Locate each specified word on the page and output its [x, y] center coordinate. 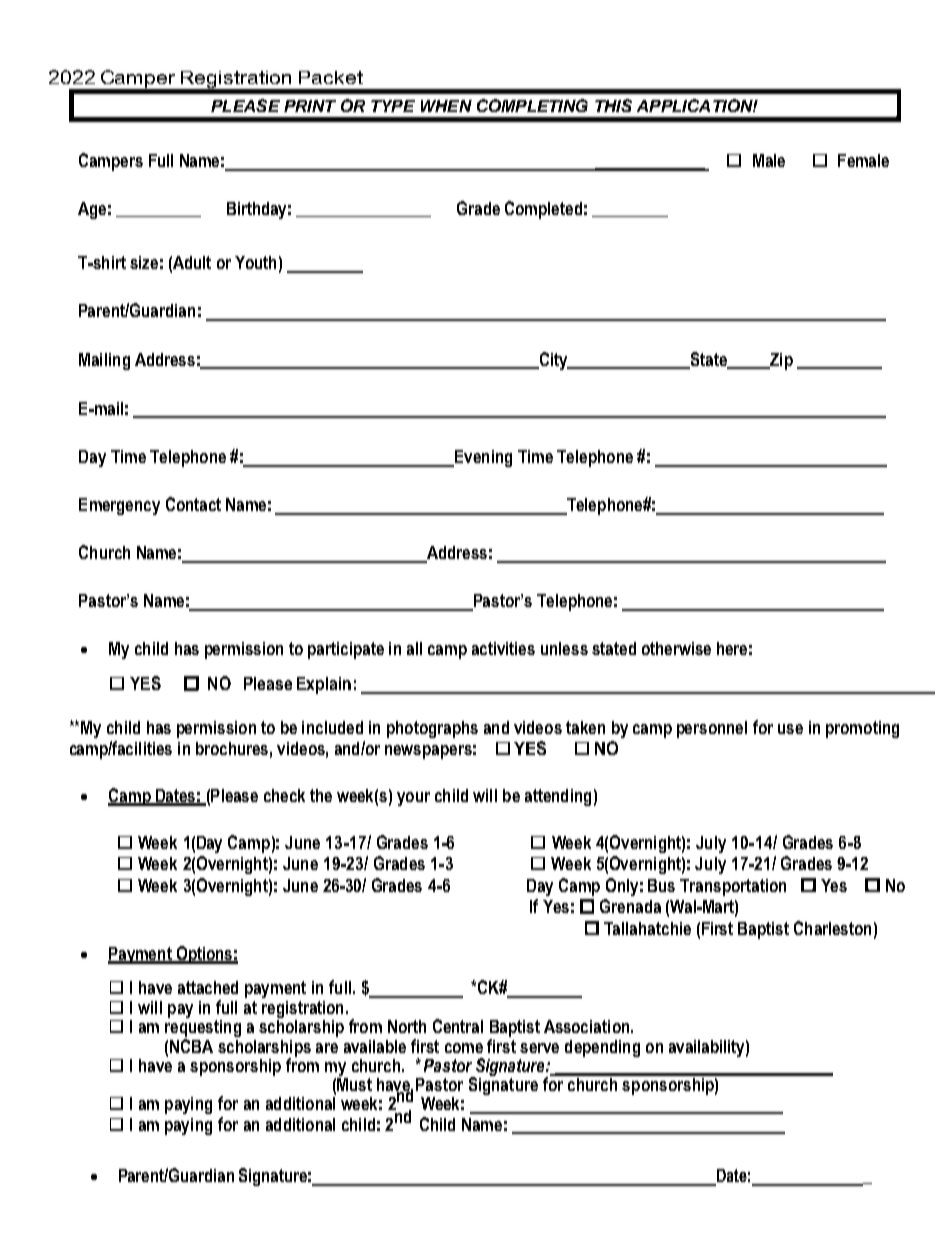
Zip [780, 361]
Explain [324, 685]
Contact [193, 504]
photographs [432, 729]
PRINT [310, 106]
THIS [613, 105]
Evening [482, 458]
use [790, 729]
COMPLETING [532, 105]
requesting [203, 1030]
